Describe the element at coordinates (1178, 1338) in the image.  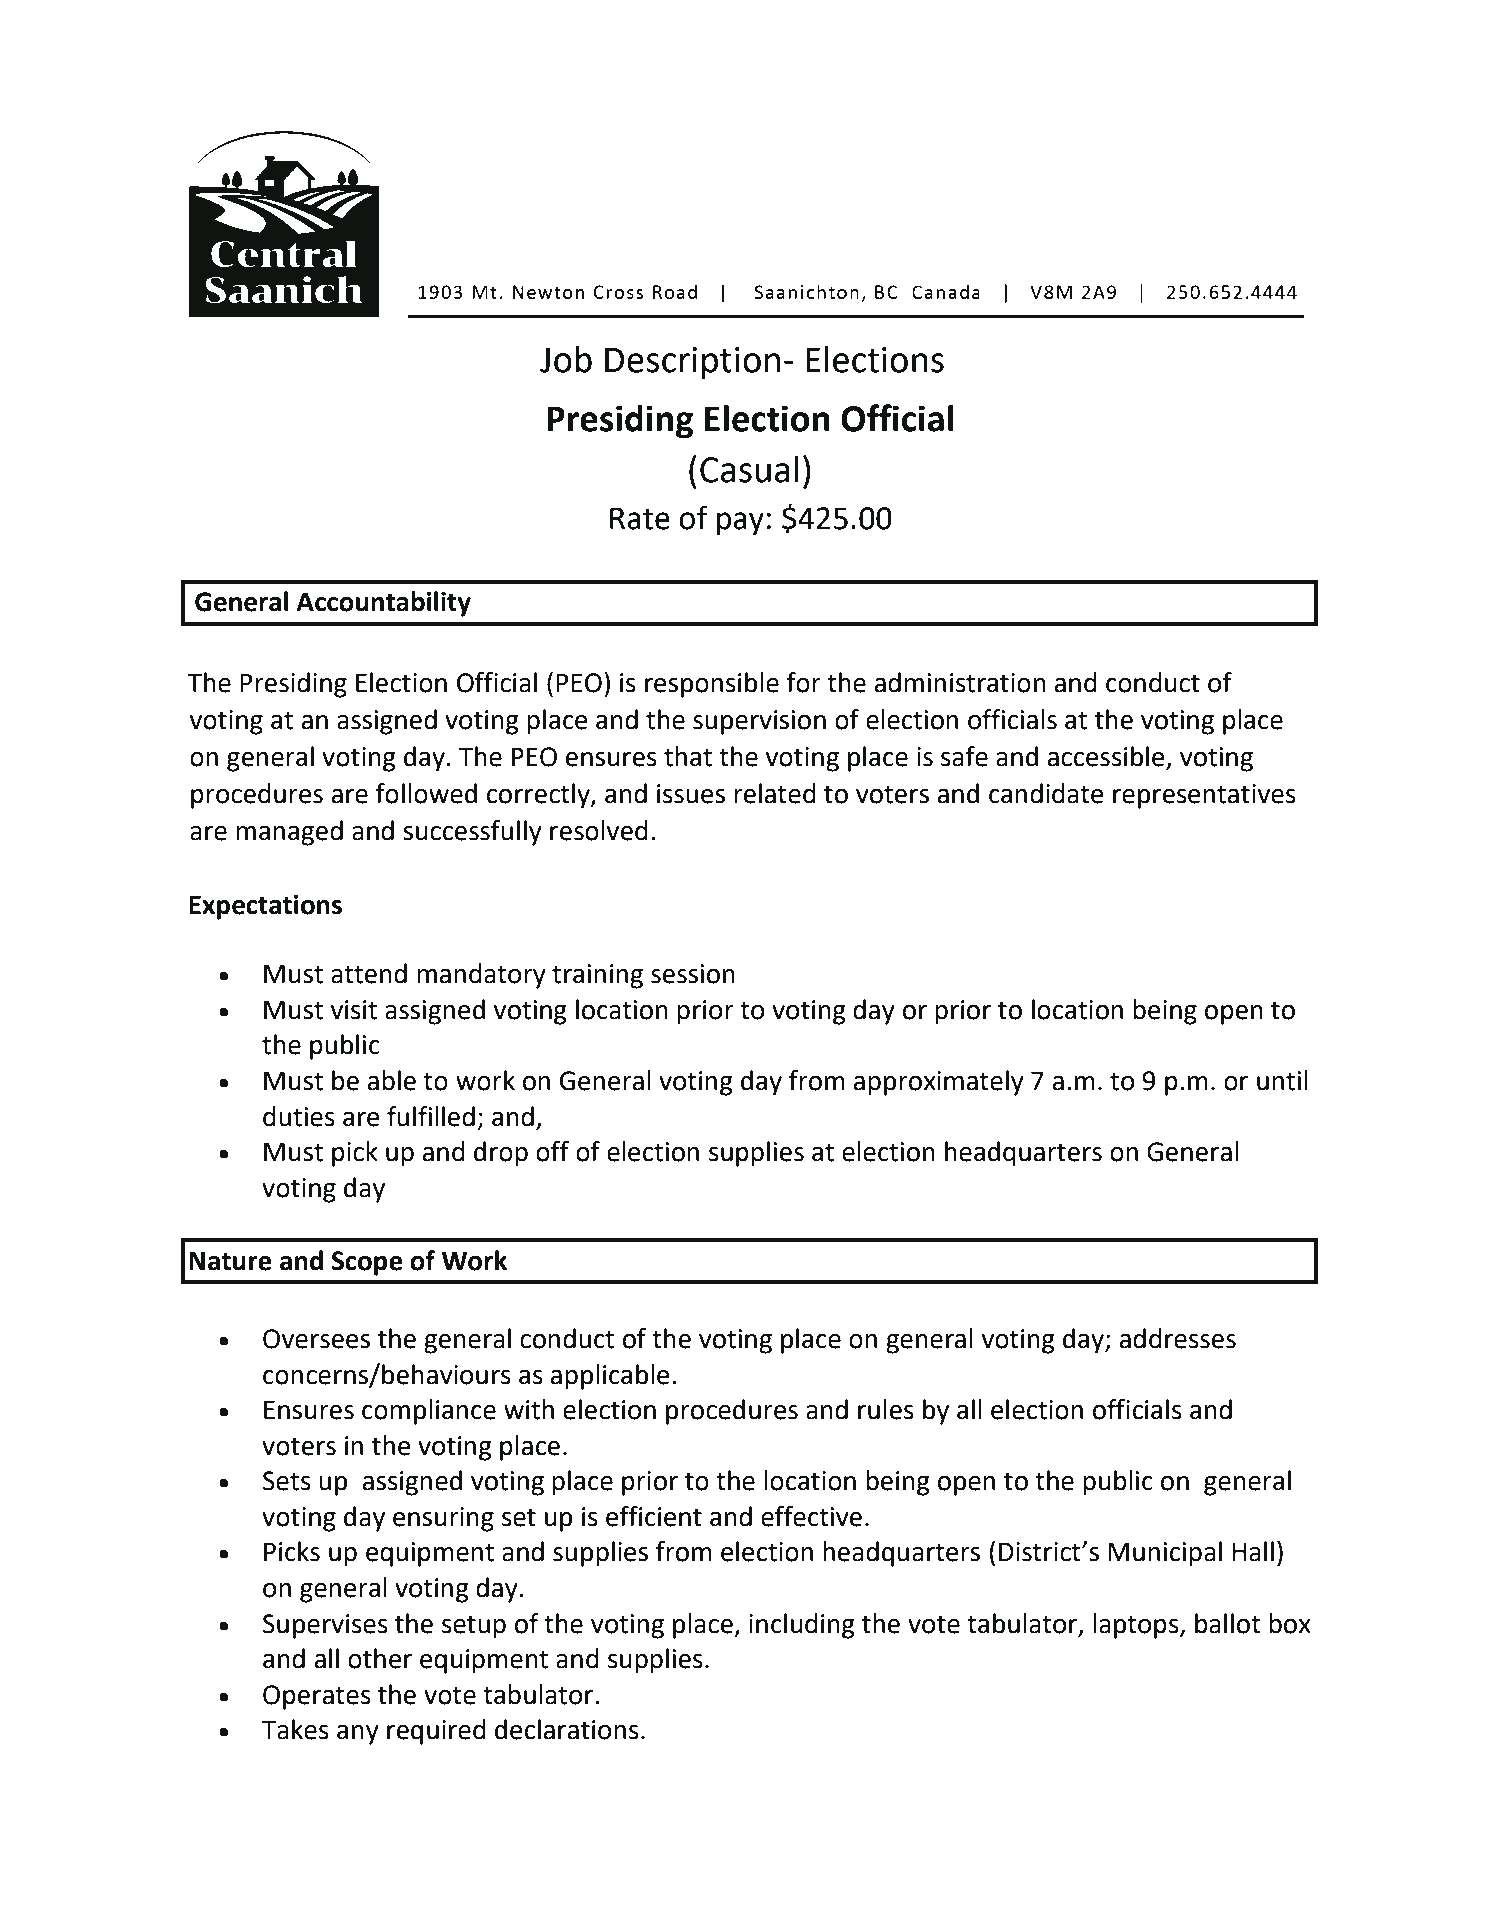
I see `addresses` at that location.
